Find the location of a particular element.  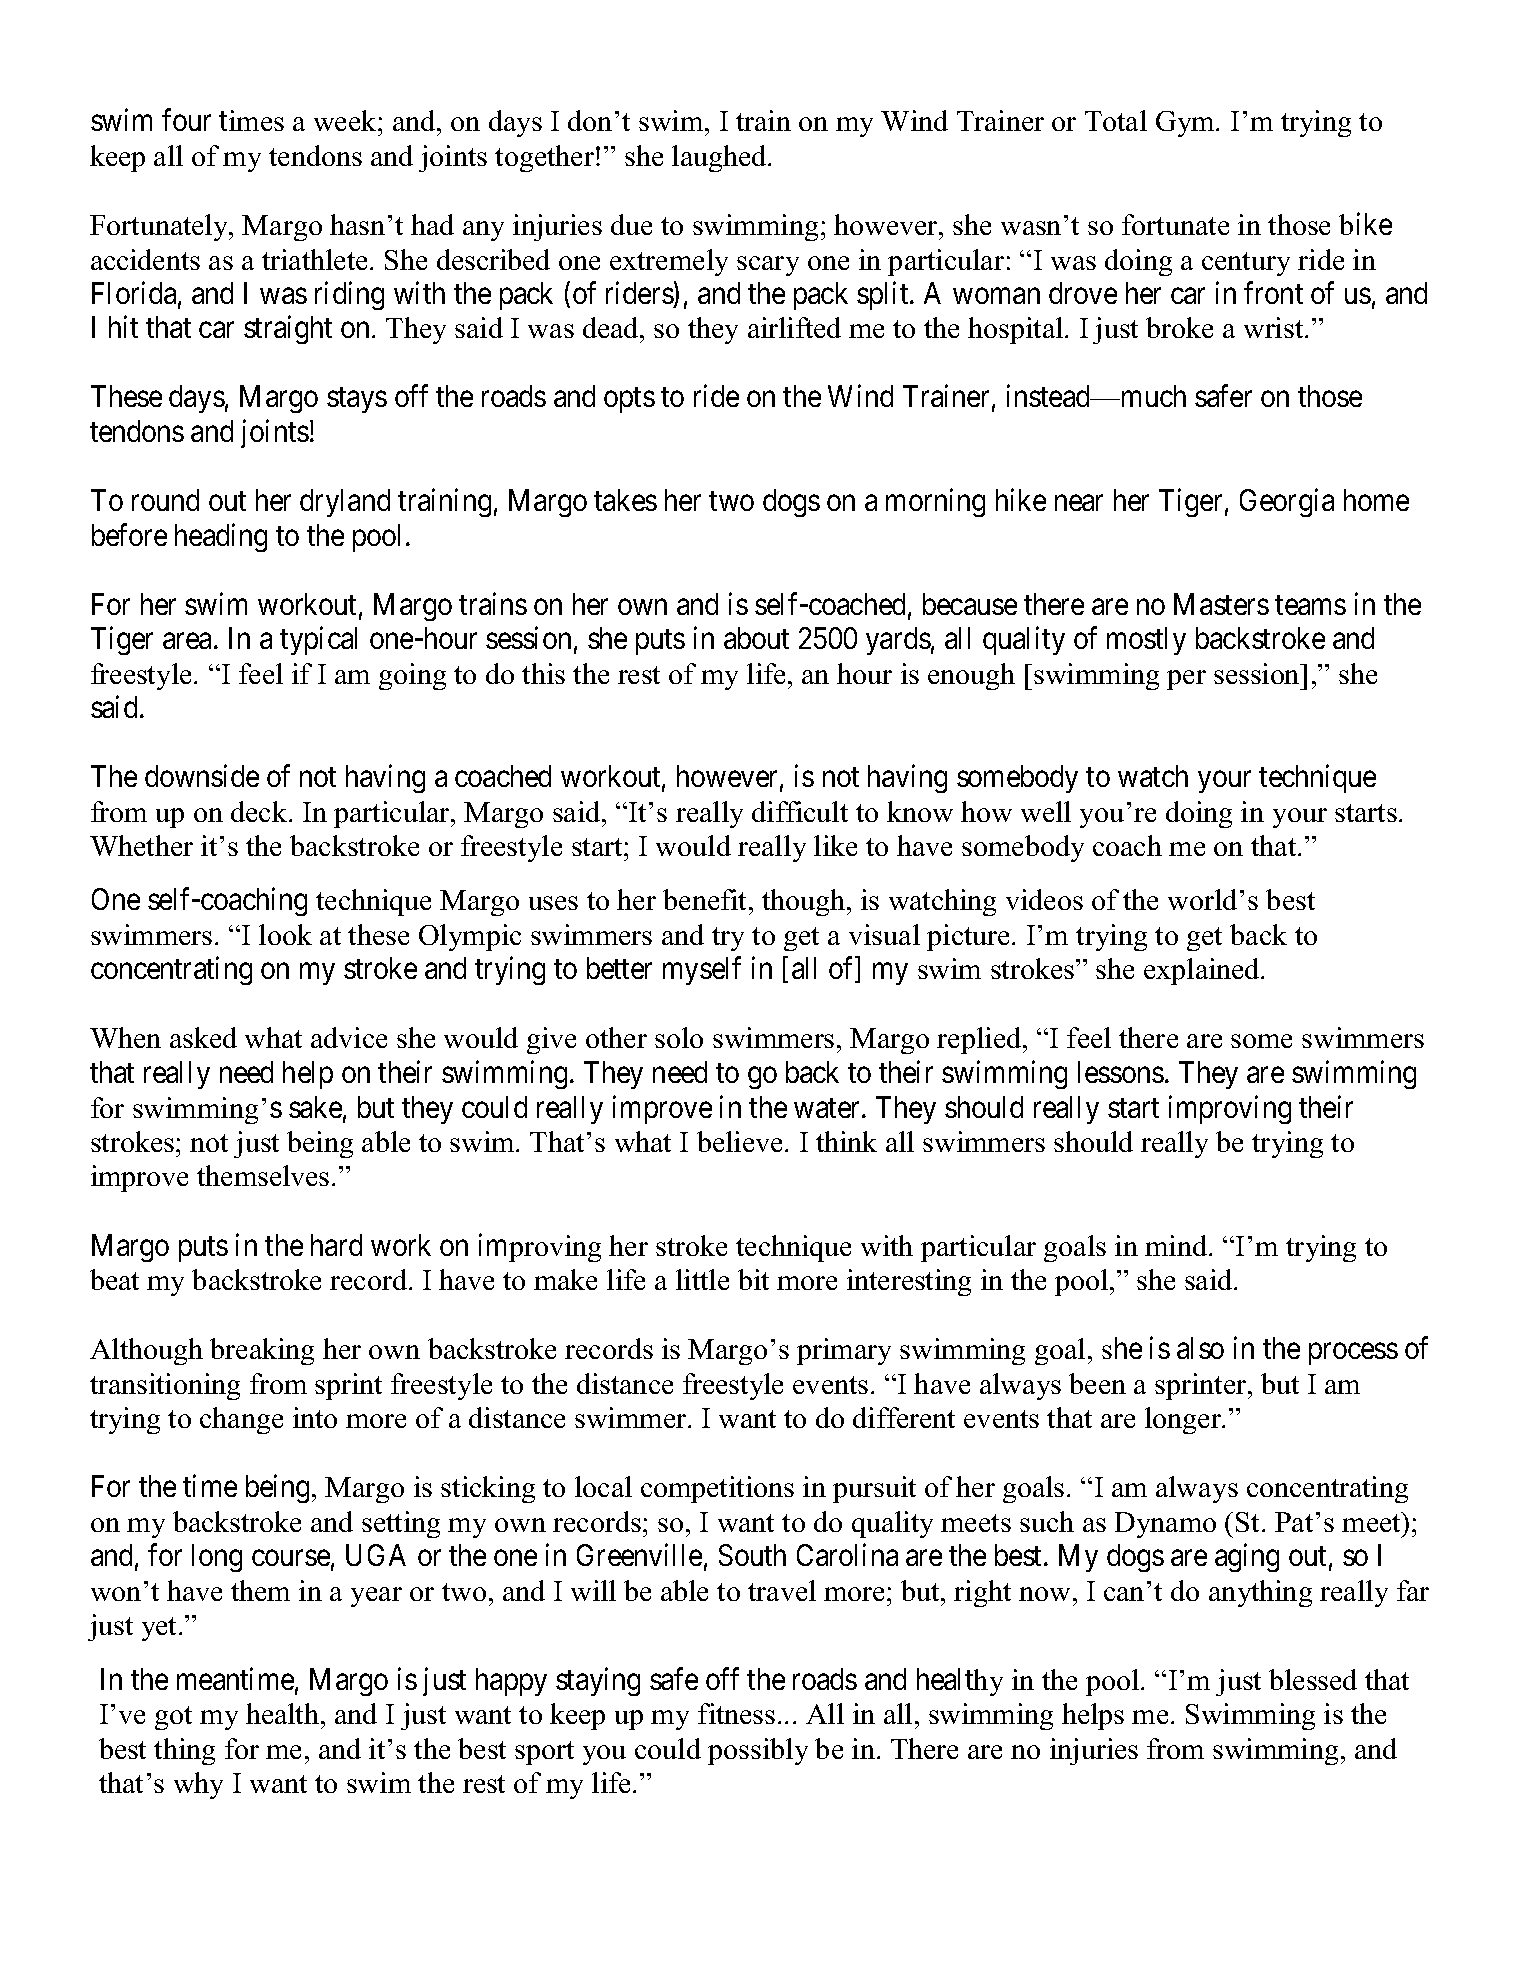

laughed is located at coordinates (720, 158).
